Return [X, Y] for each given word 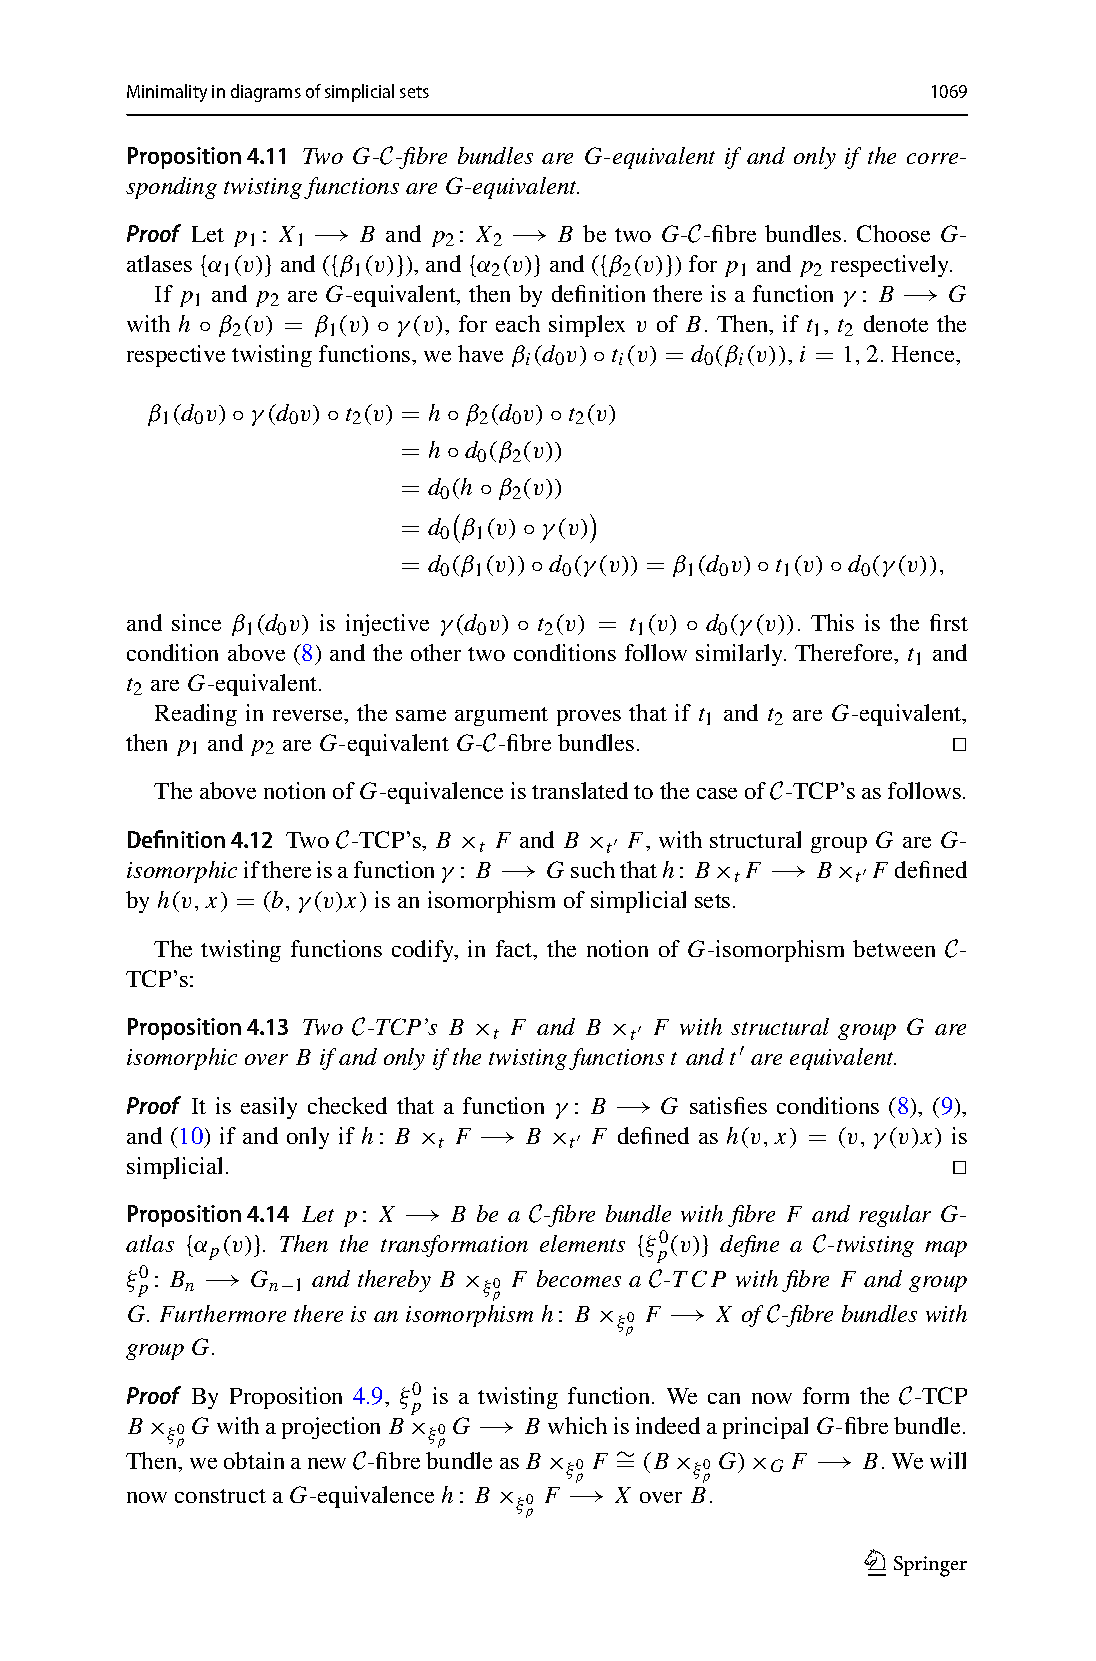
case [717, 793]
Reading [196, 715]
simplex [587, 326]
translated [580, 790]
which [577, 1425]
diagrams [266, 93]
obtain [254, 1460]
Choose [893, 233]
